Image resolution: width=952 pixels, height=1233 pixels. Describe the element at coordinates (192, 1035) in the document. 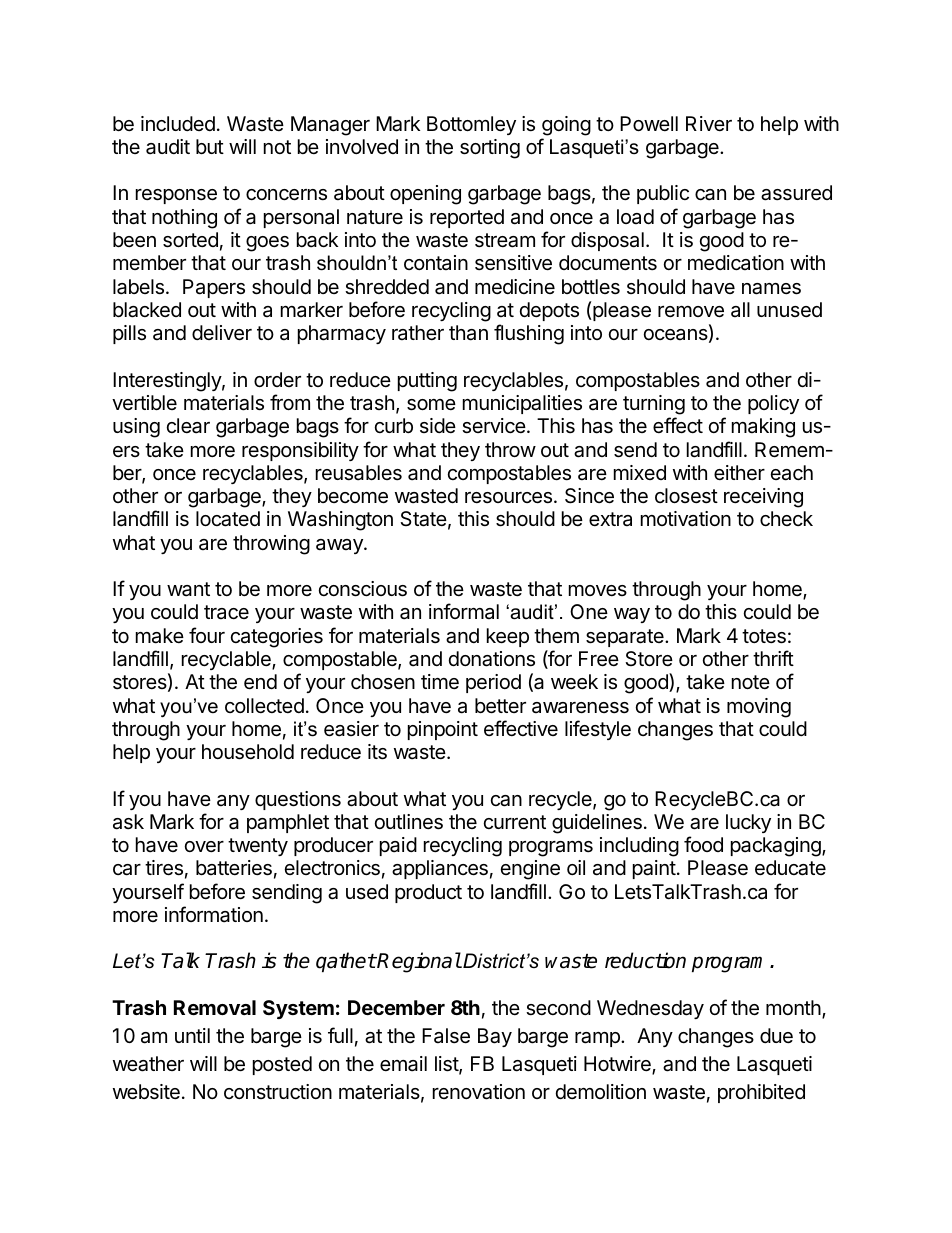

I see `until` at that location.
